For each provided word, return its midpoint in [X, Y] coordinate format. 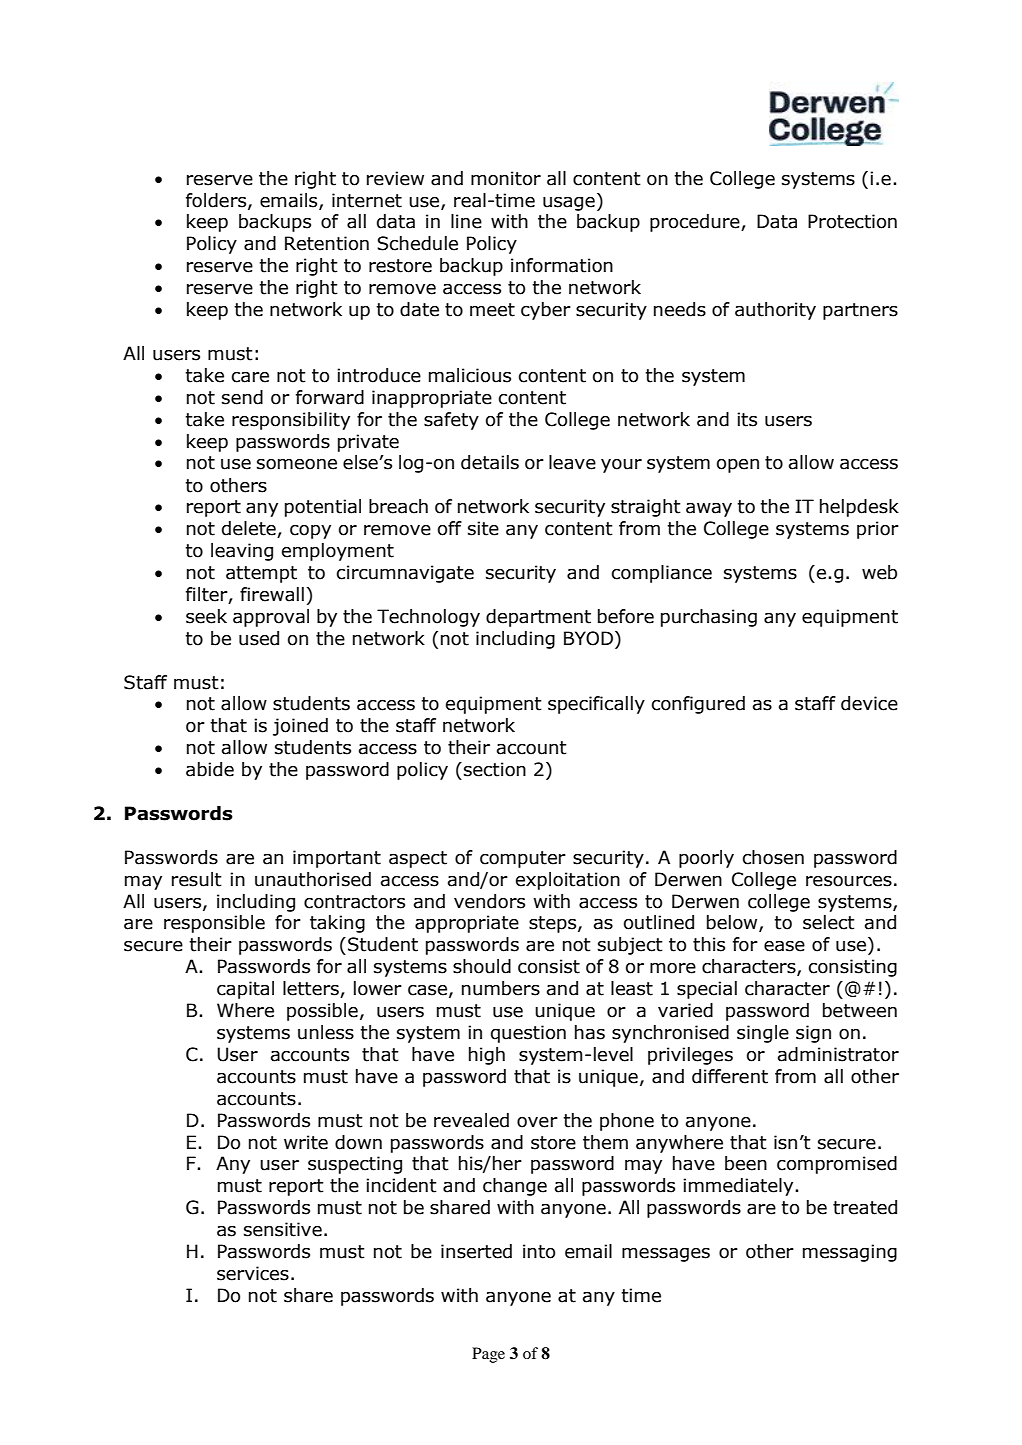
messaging [850, 1253]
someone [297, 464]
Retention [327, 243]
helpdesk [859, 508]
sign [813, 1034]
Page [488, 1355]
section [495, 769]
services [253, 1273]
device [869, 703]
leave [572, 462]
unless [326, 1032]
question [528, 1034]
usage [569, 204]
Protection [852, 221]
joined [300, 727]
